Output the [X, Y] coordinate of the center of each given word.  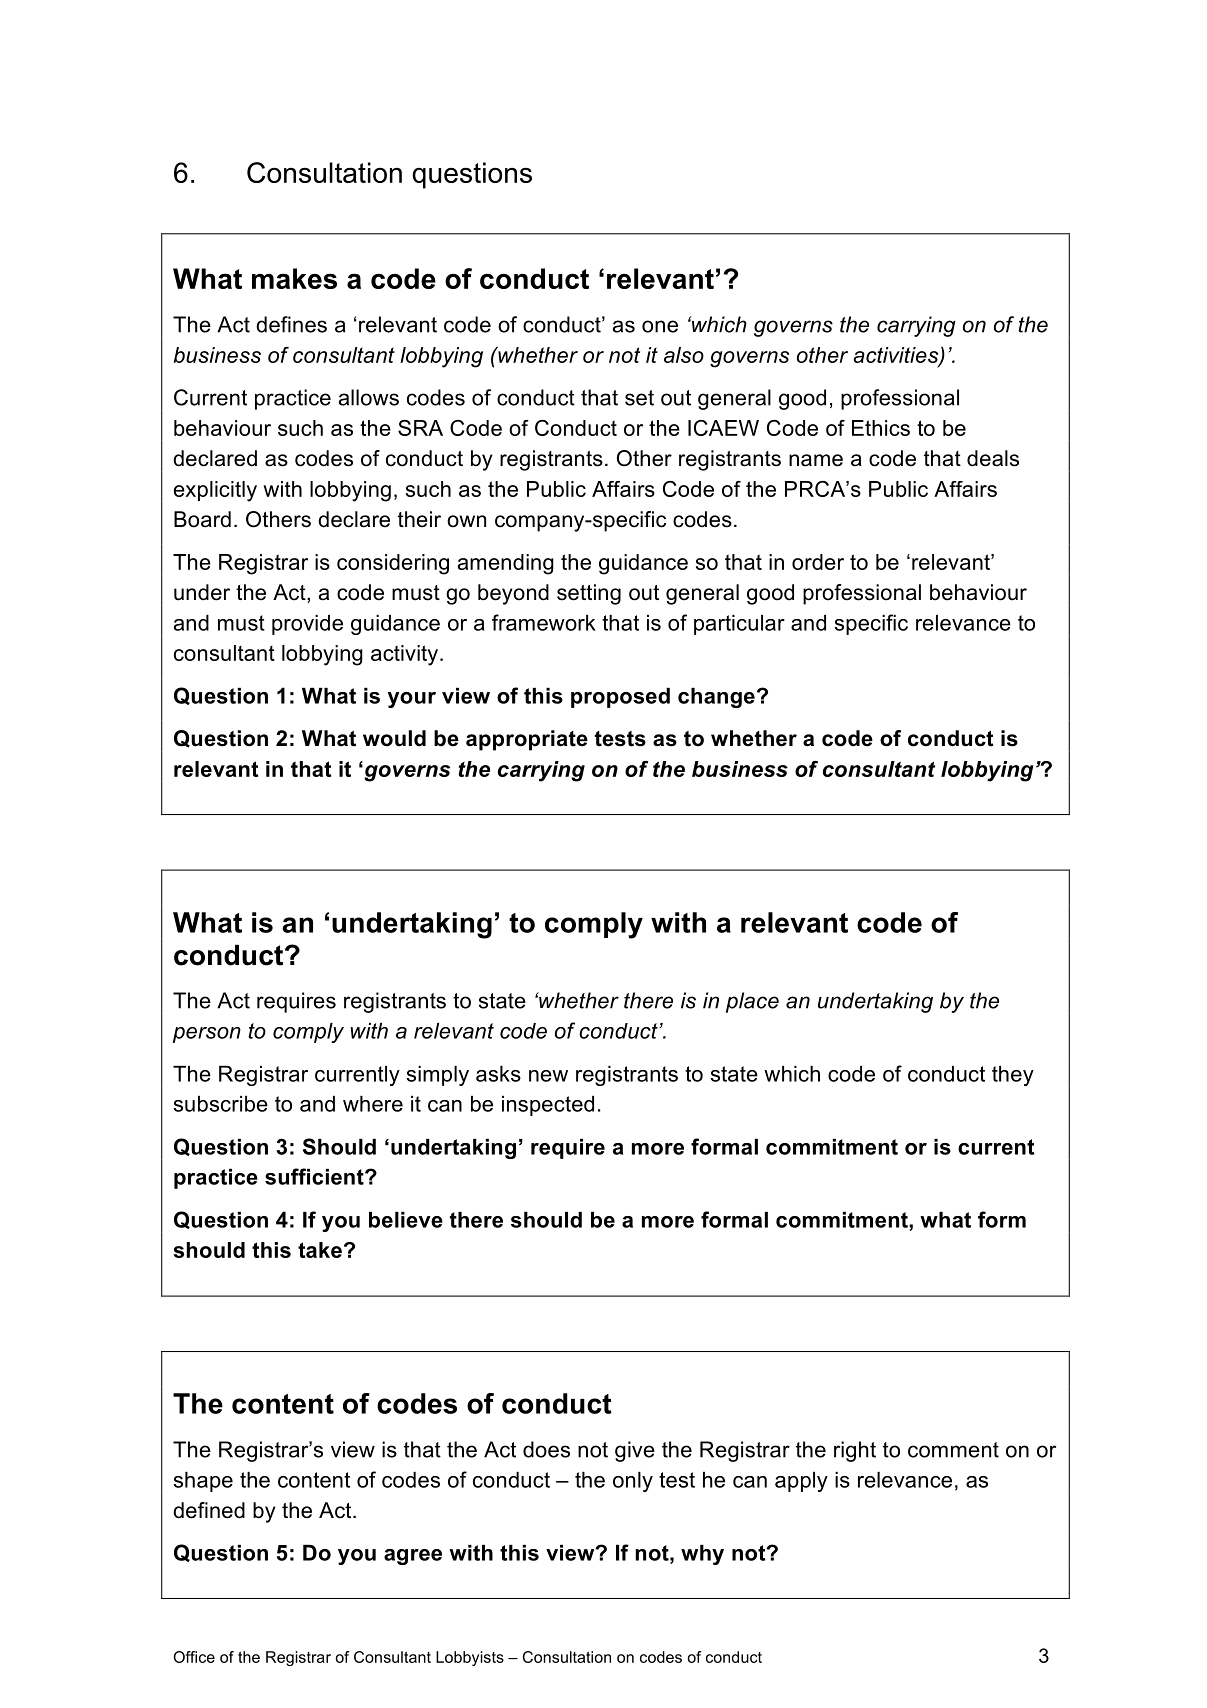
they [1013, 1076]
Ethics [881, 428]
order [818, 562]
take [320, 1250]
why [702, 1555]
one [660, 326]
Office [194, 1657]
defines [291, 324]
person [207, 1035]
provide [307, 625]
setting [589, 594]
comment [953, 1450]
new [548, 1076]
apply [801, 1482]
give [635, 1451]
